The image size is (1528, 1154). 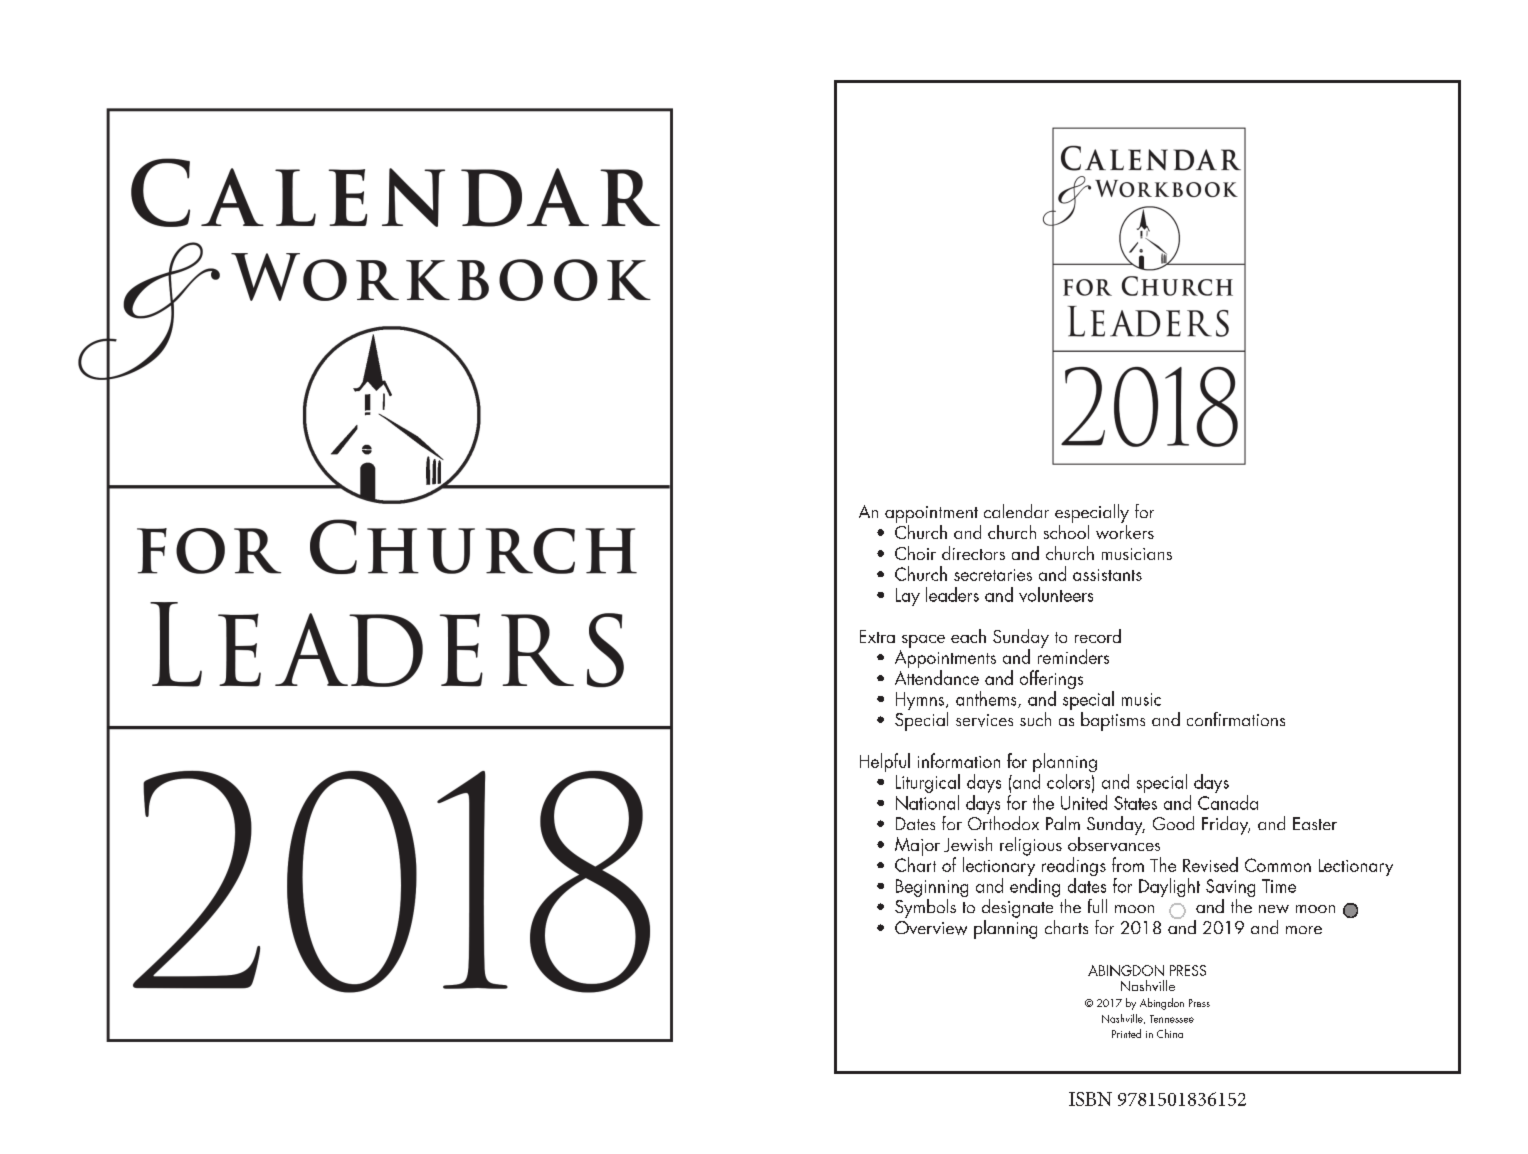 I want to click on confirmations, so click(x=1236, y=719).
